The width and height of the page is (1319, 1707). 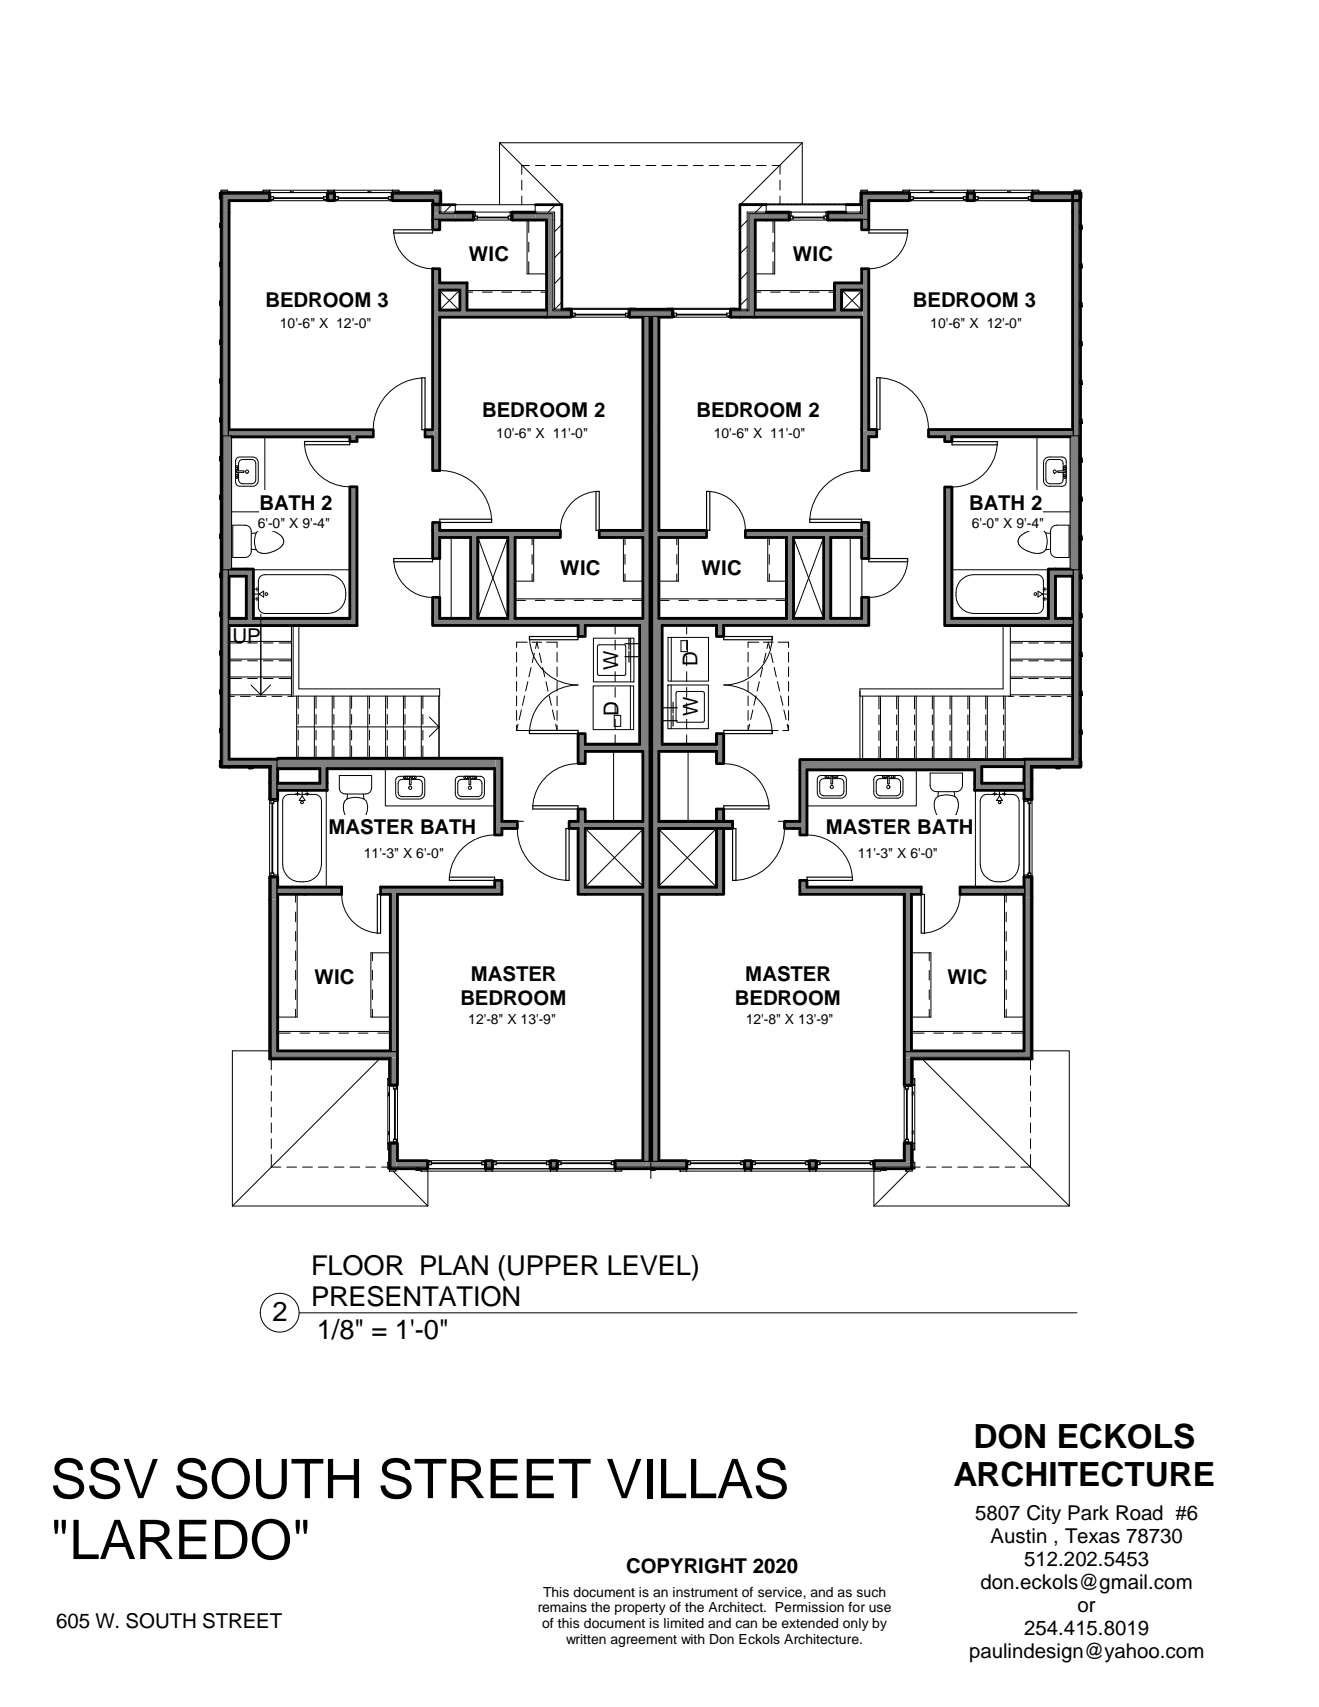 I want to click on LEVEL, so click(x=650, y=1265).
